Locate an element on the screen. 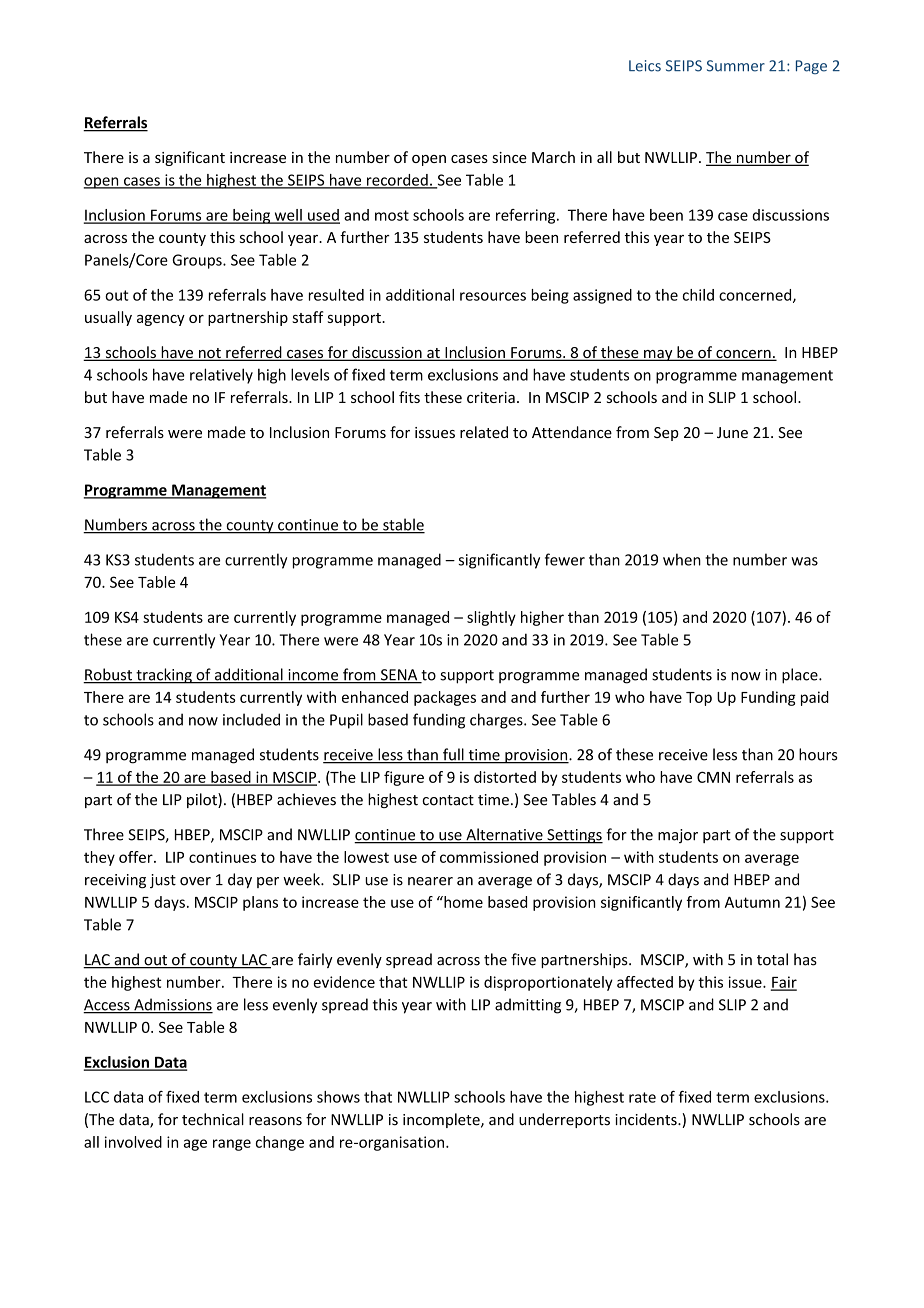 This screenshot has height=1308, width=924. incomplete is located at coordinates (442, 1120).
